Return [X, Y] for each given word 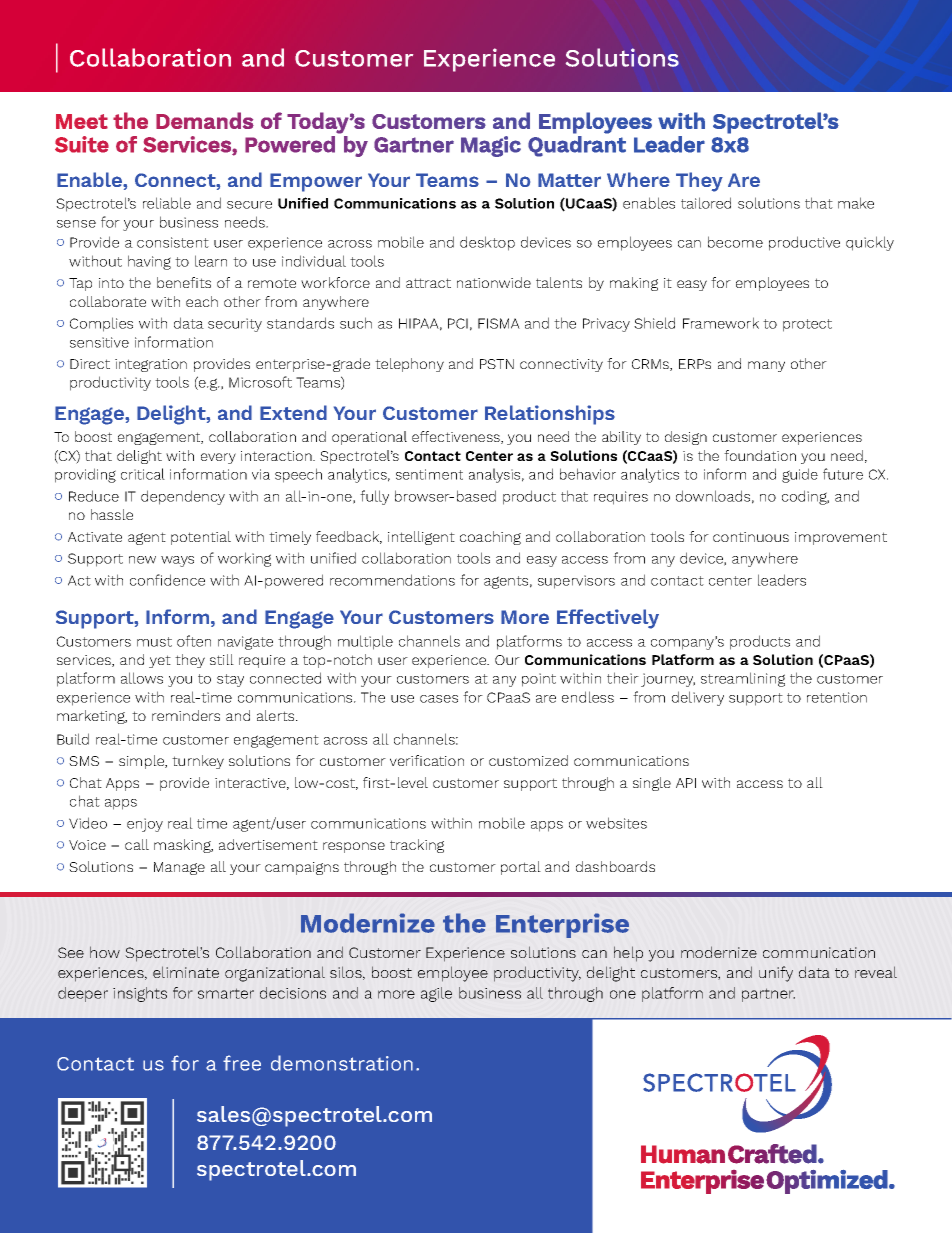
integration [151, 365]
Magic [491, 146]
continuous [751, 537]
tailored [706, 203]
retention [837, 697]
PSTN [497, 364]
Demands [205, 120]
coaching [490, 538]
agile [436, 994]
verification [427, 760]
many [766, 366]
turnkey [198, 762]
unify [776, 974]
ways [177, 561]
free [242, 1063]
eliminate [186, 972]
